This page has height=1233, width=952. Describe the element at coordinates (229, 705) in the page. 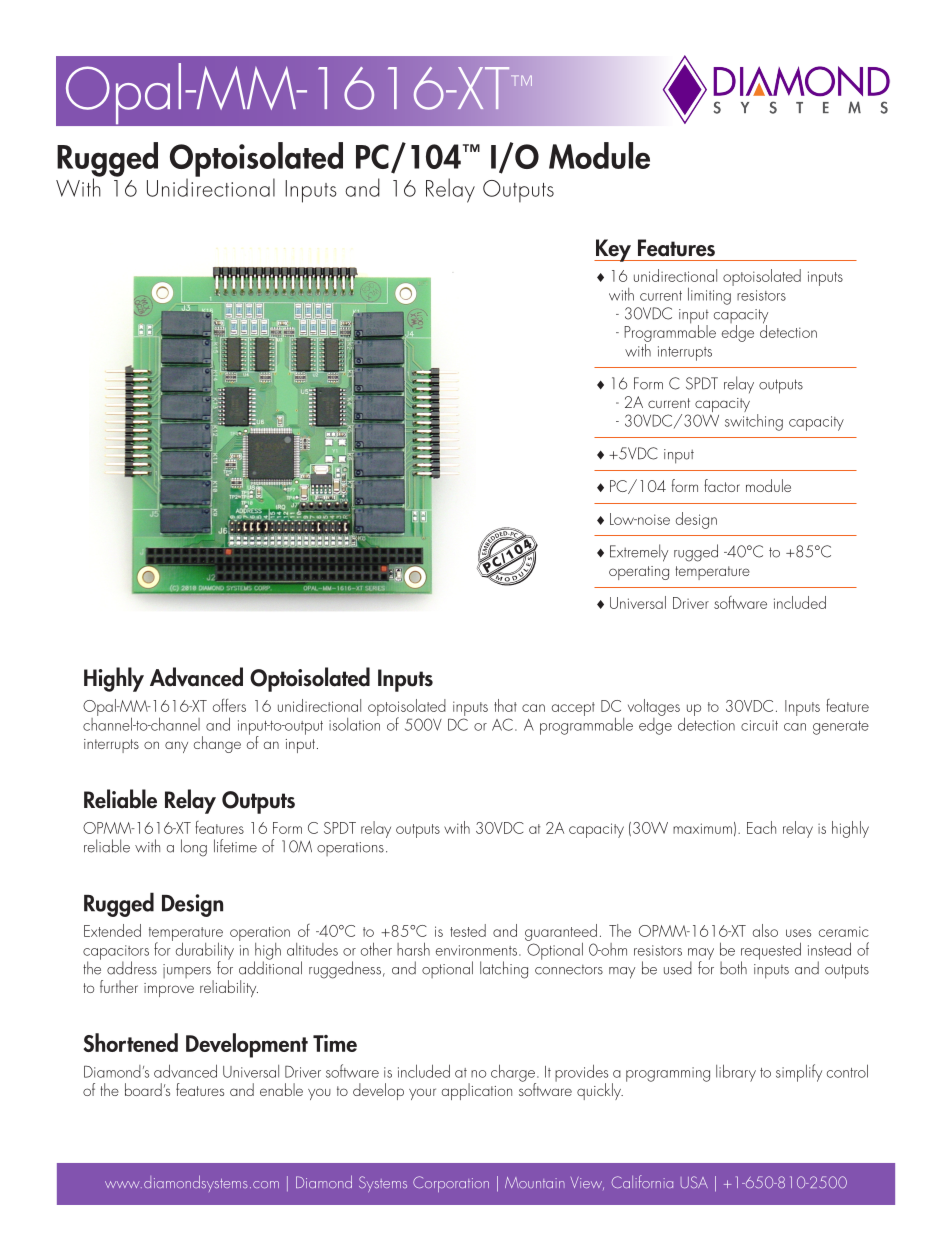

I see `offers` at that location.
